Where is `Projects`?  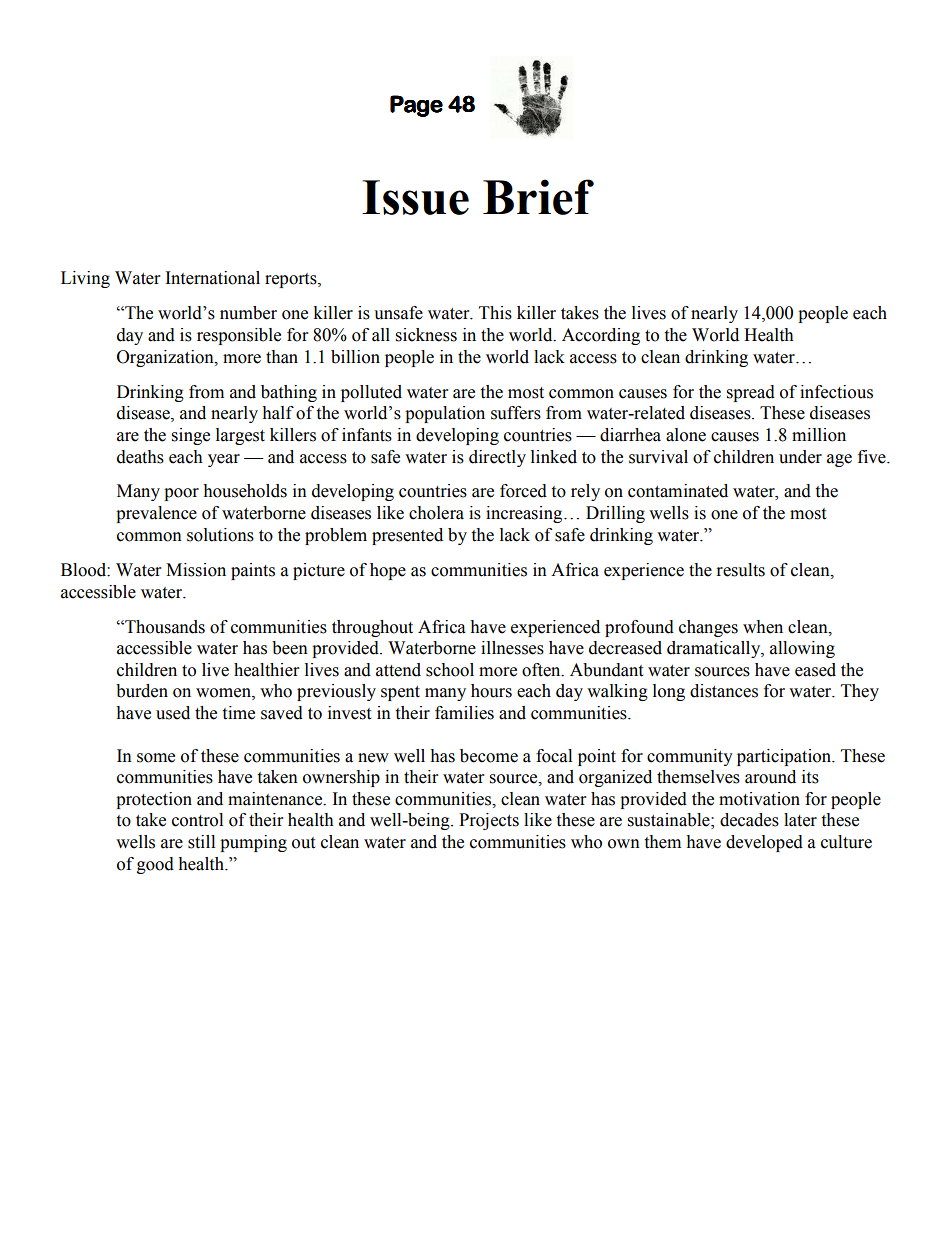
Projects is located at coordinates (489, 821).
